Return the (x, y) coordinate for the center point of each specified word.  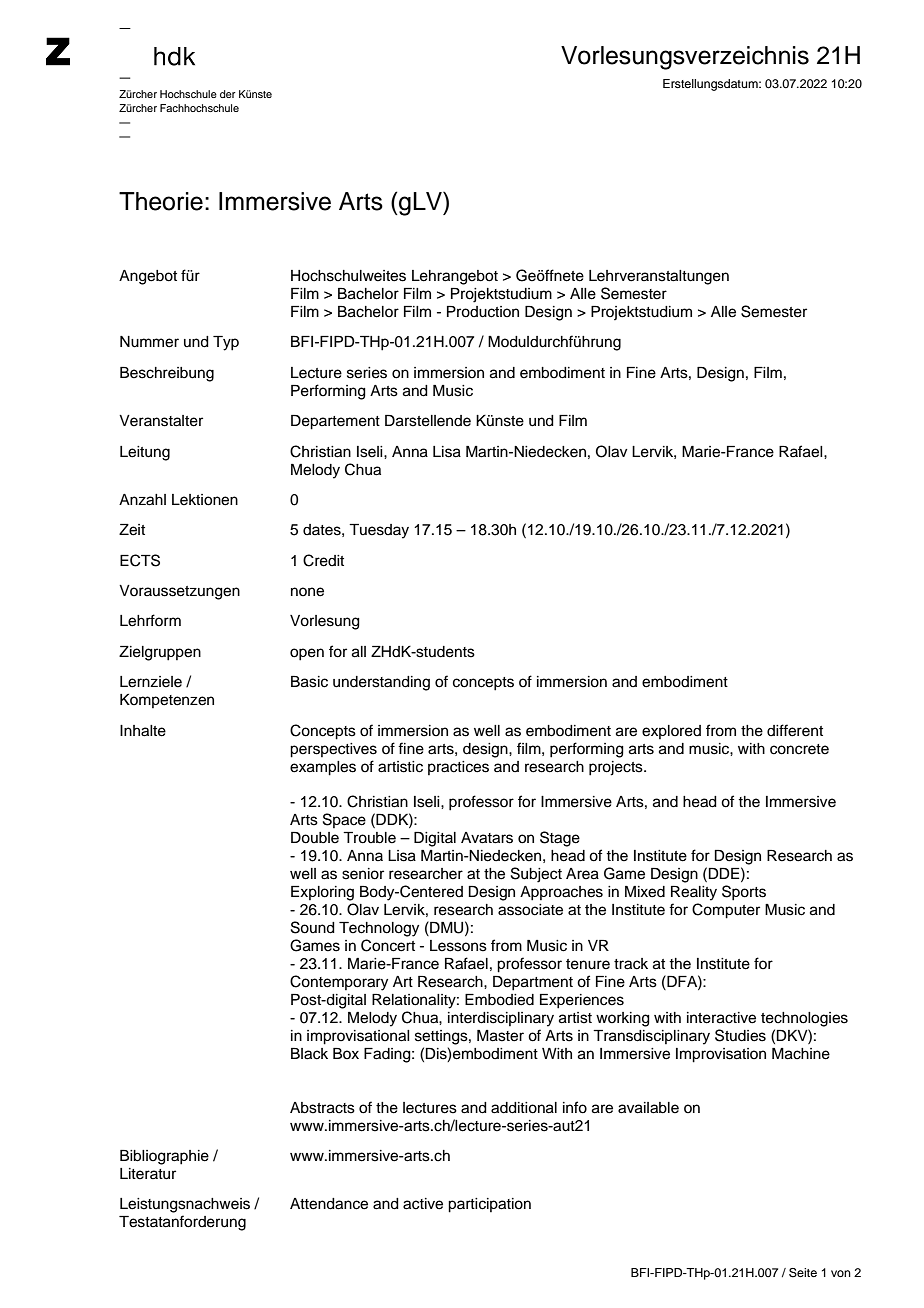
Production (483, 312)
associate (530, 910)
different (795, 730)
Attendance (329, 1204)
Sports (744, 893)
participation (489, 1205)
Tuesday (379, 531)
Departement (335, 422)
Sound (313, 927)
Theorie (161, 201)
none (307, 592)
